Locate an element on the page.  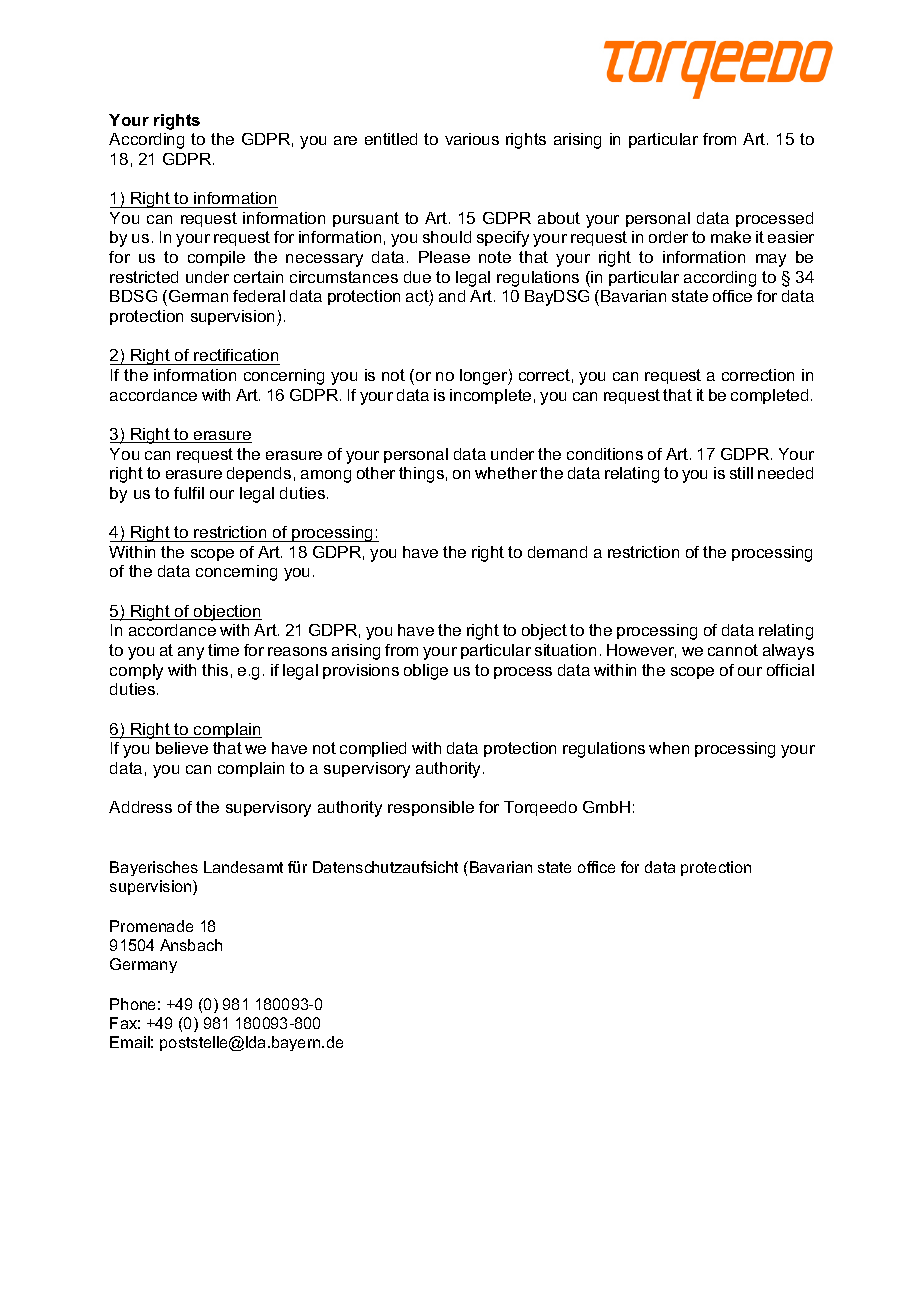
Address is located at coordinates (140, 807).
